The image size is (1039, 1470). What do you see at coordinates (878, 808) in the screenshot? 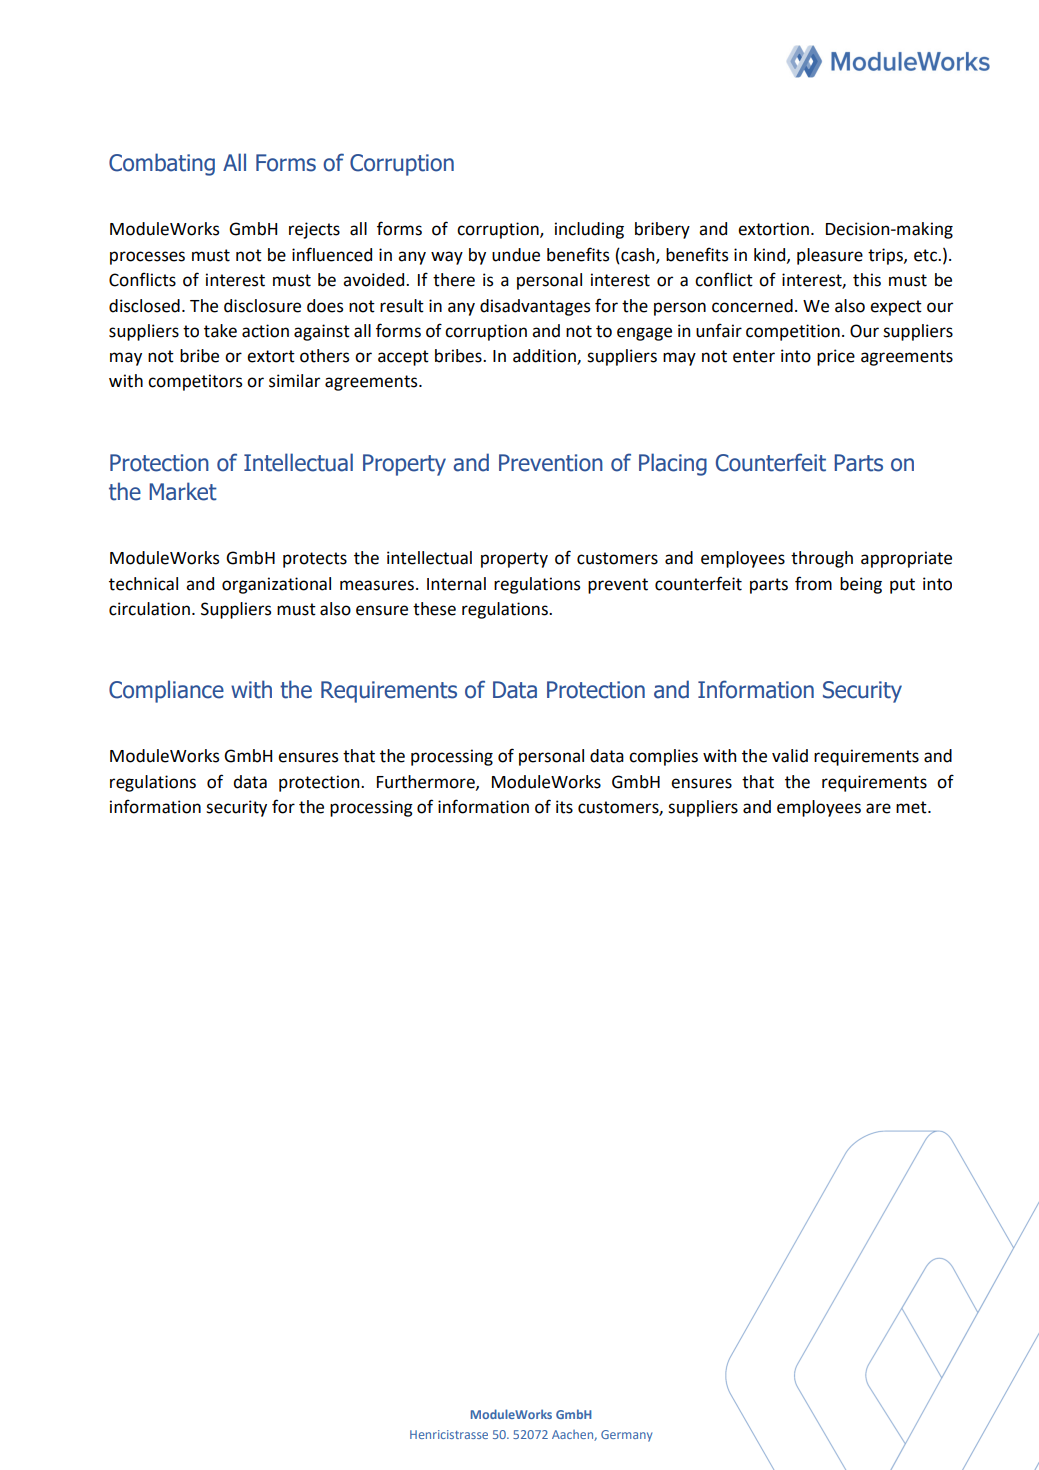
I see `are` at bounding box center [878, 808].
